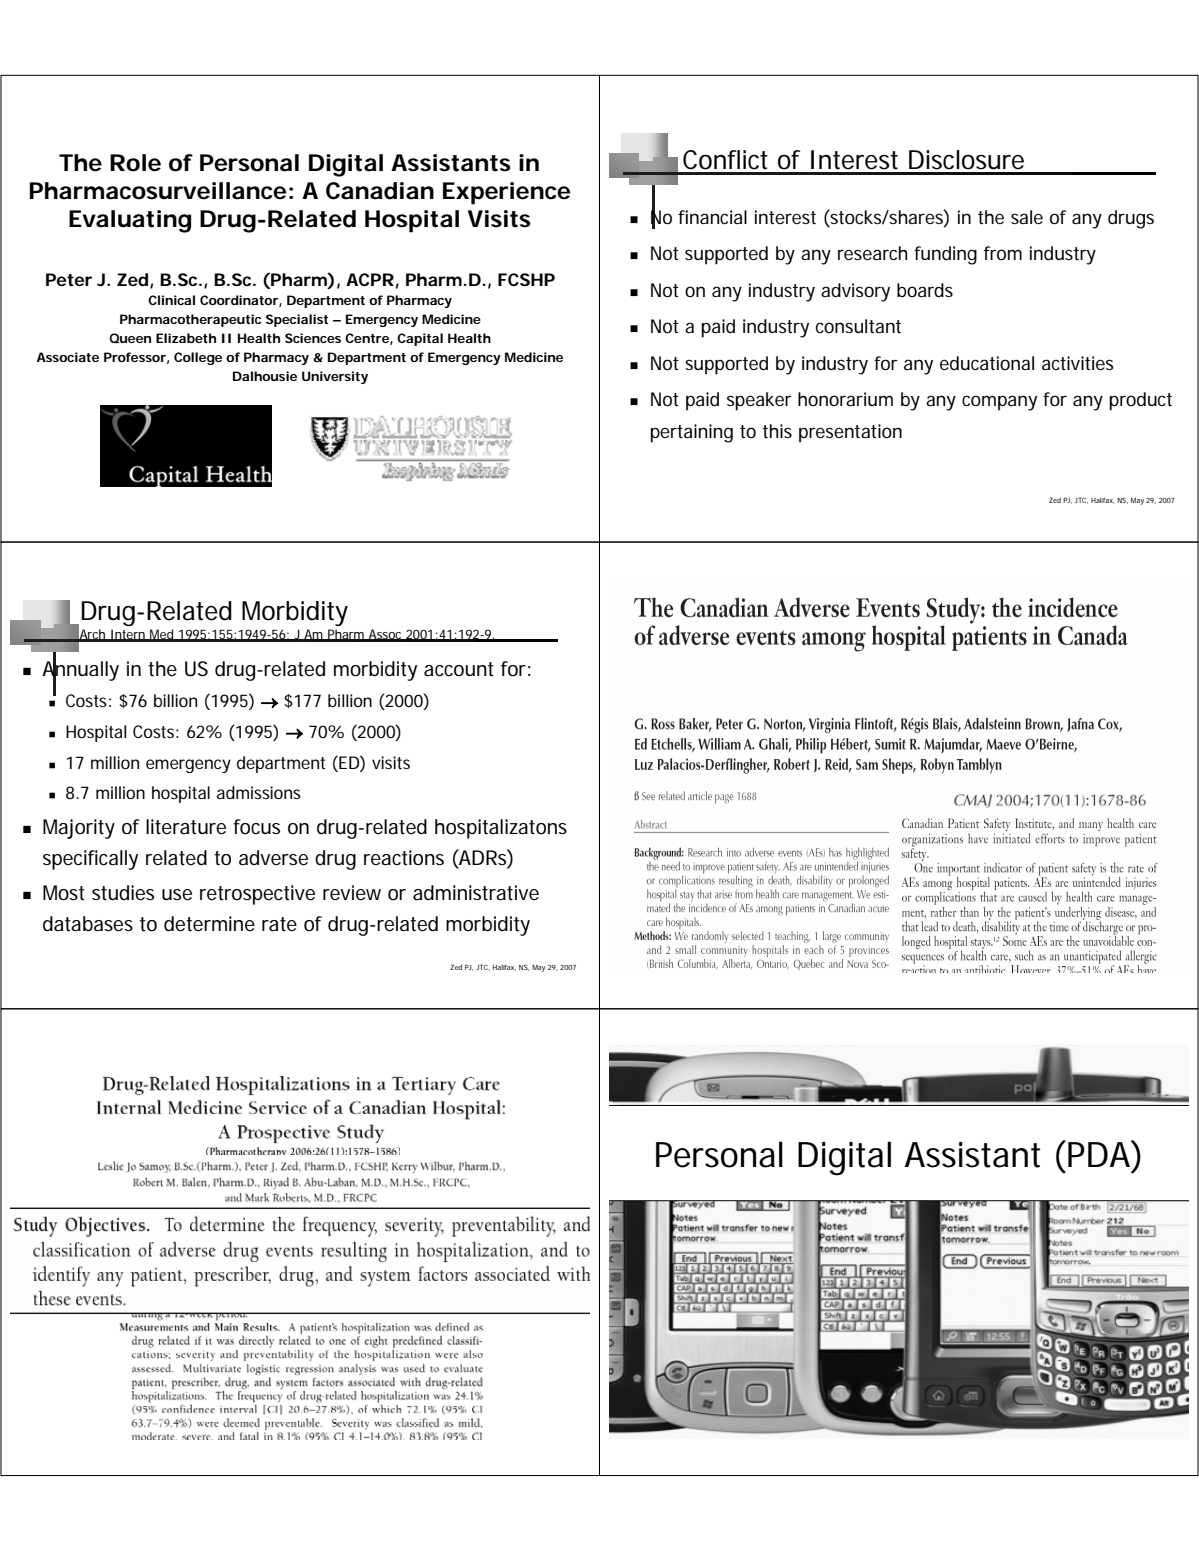 The height and width of the page is (1551, 1199). What do you see at coordinates (1027, 217) in the page?
I see `sale` at bounding box center [1027, 217].
